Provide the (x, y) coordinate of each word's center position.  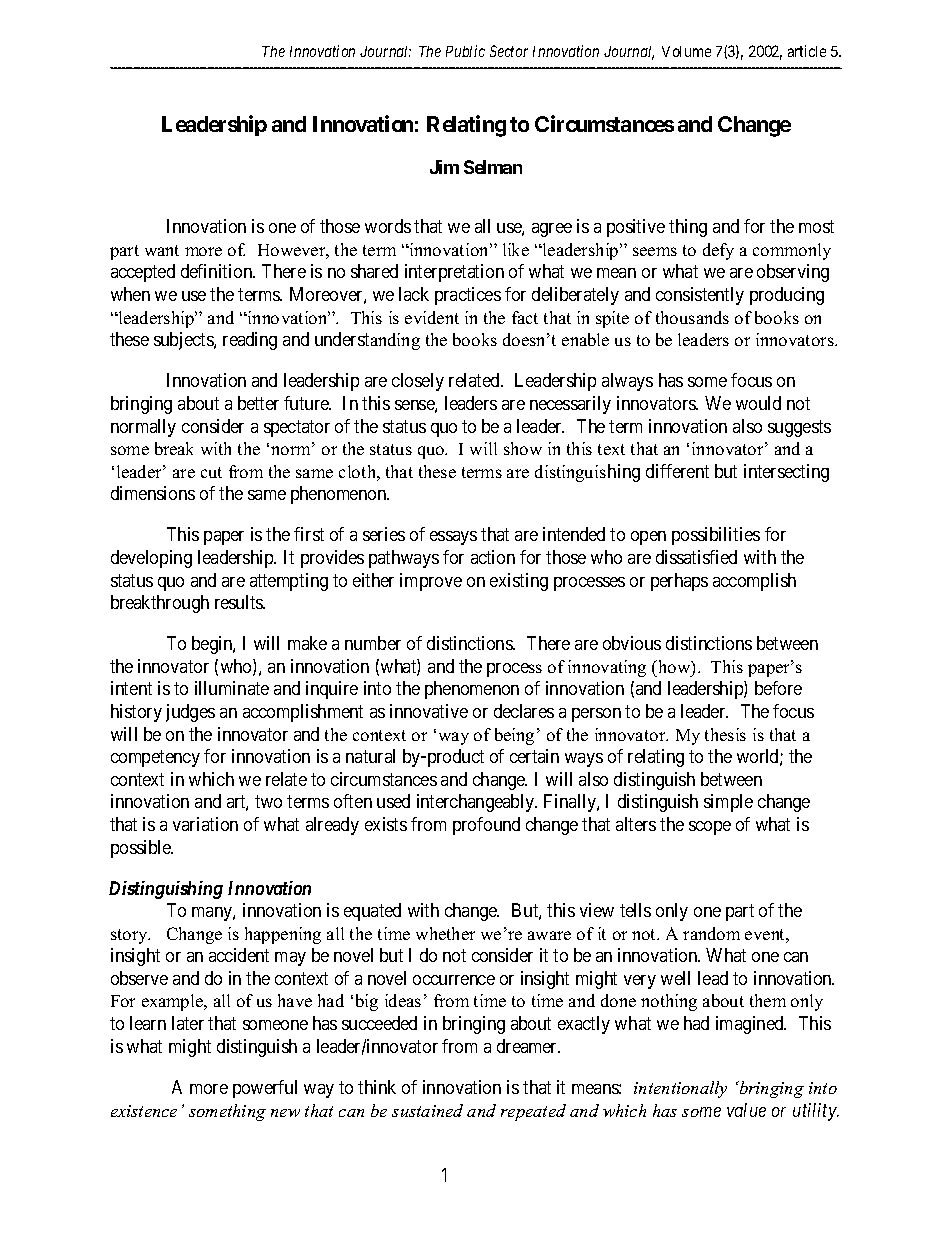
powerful (265, 1089)
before (778, 688)
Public (465, 51)
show (523, 448)
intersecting (786, 473)
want (162, 250)
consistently (700, 296)
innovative (429, 711)
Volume (686, 51)
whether (445, 933)
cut (211, 472)
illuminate (232, 688)
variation (205, 824)
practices (468, 296)
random (711, 933)
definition (218, 271)
